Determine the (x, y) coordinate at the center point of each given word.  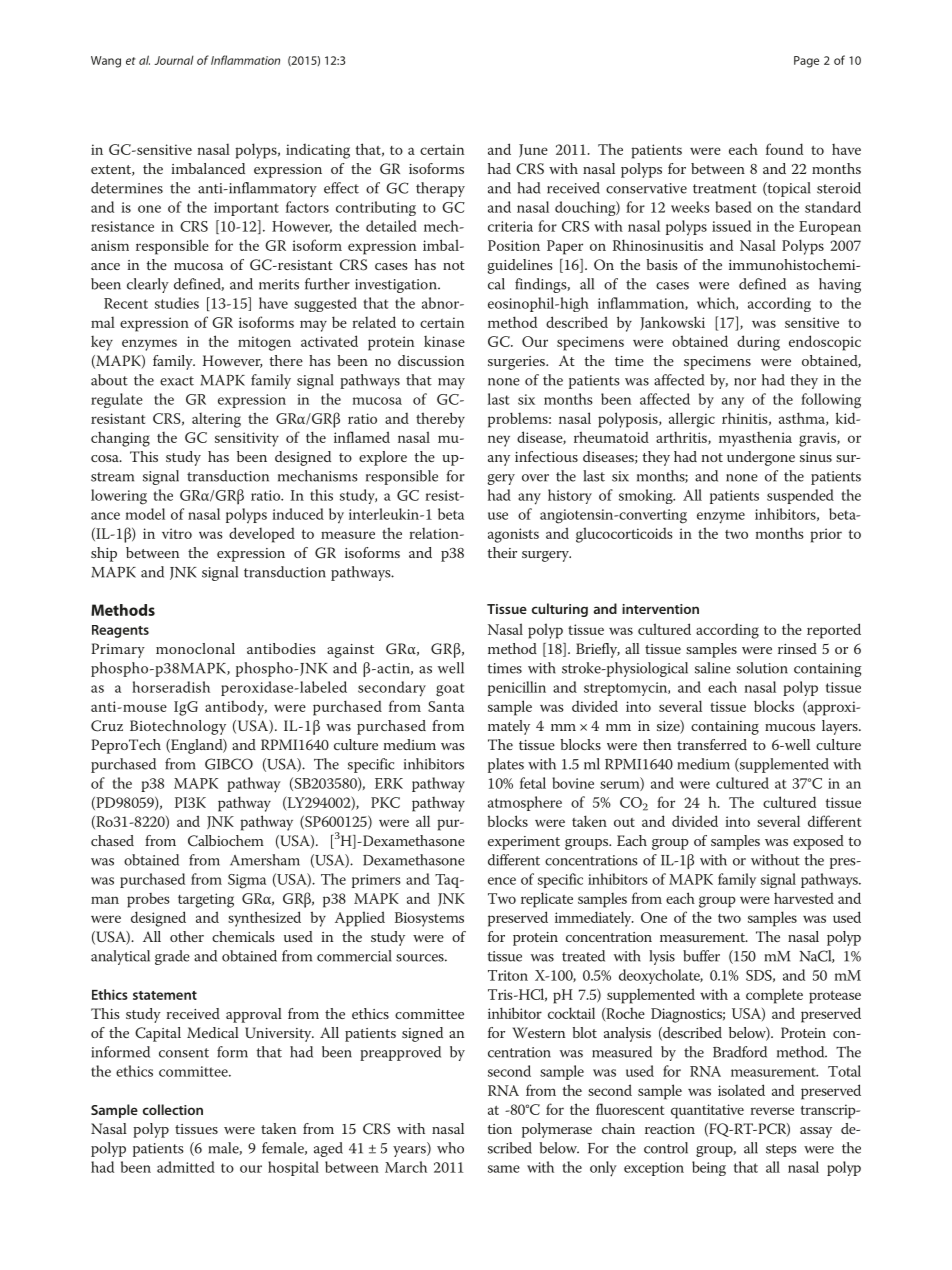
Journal (174, 60)
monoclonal (195, 648)
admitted (186, 1167)
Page (806, 62)
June (533, 150)
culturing (560, 610)
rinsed (797, 648)
